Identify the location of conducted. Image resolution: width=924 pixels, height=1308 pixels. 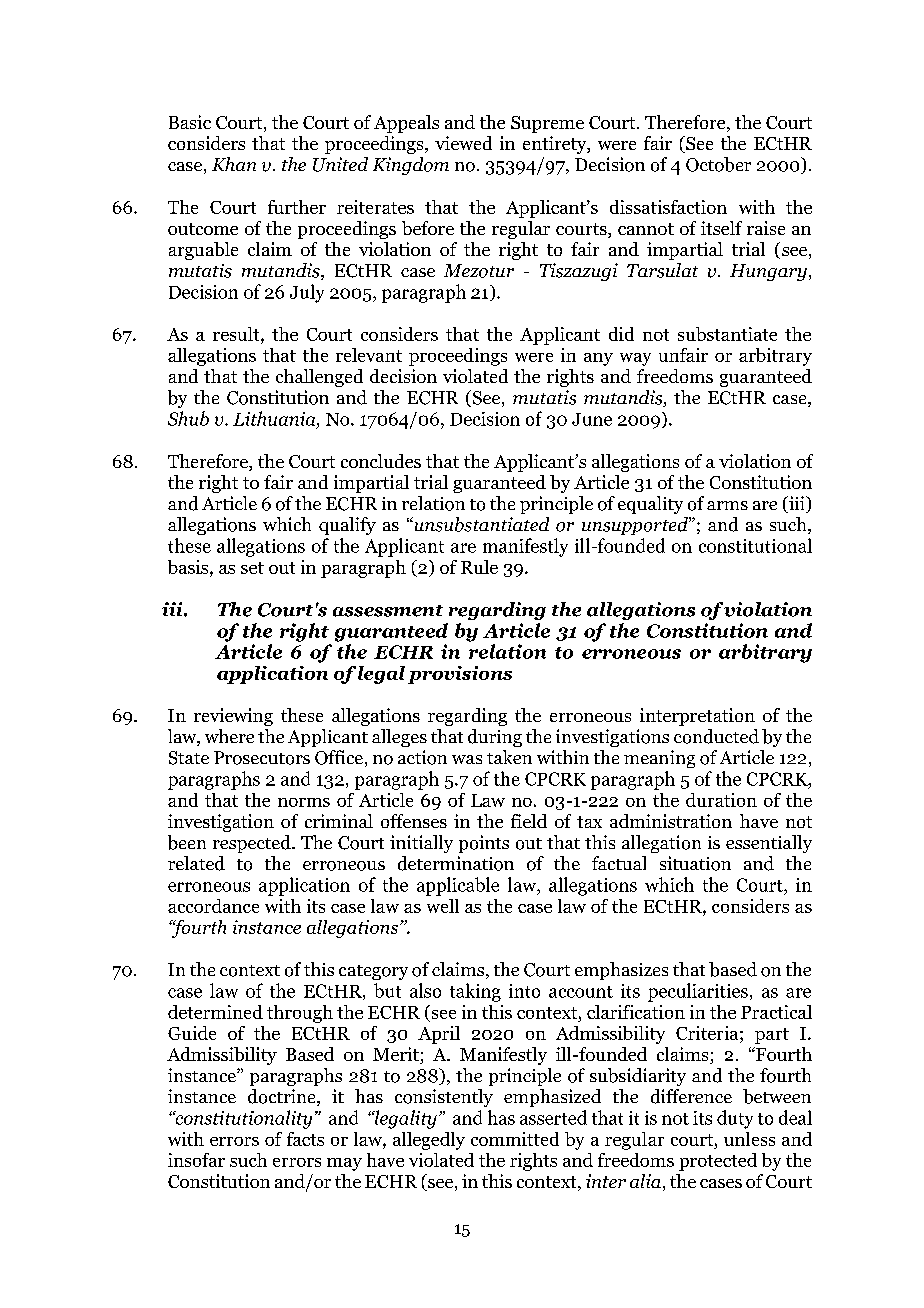
(716, 736).
